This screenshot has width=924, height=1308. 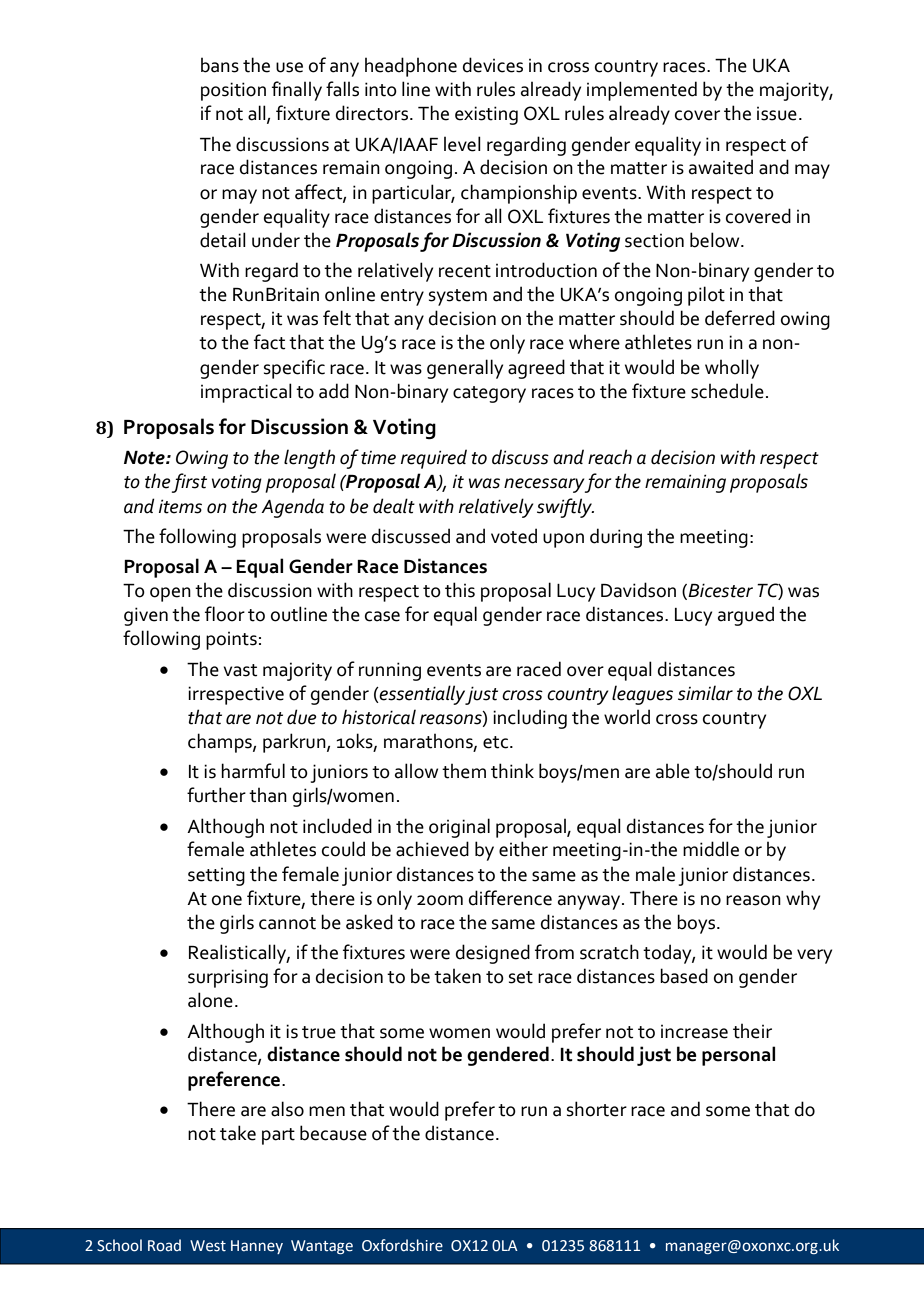 I want to click on surprising, so click(x=228, y=978).
